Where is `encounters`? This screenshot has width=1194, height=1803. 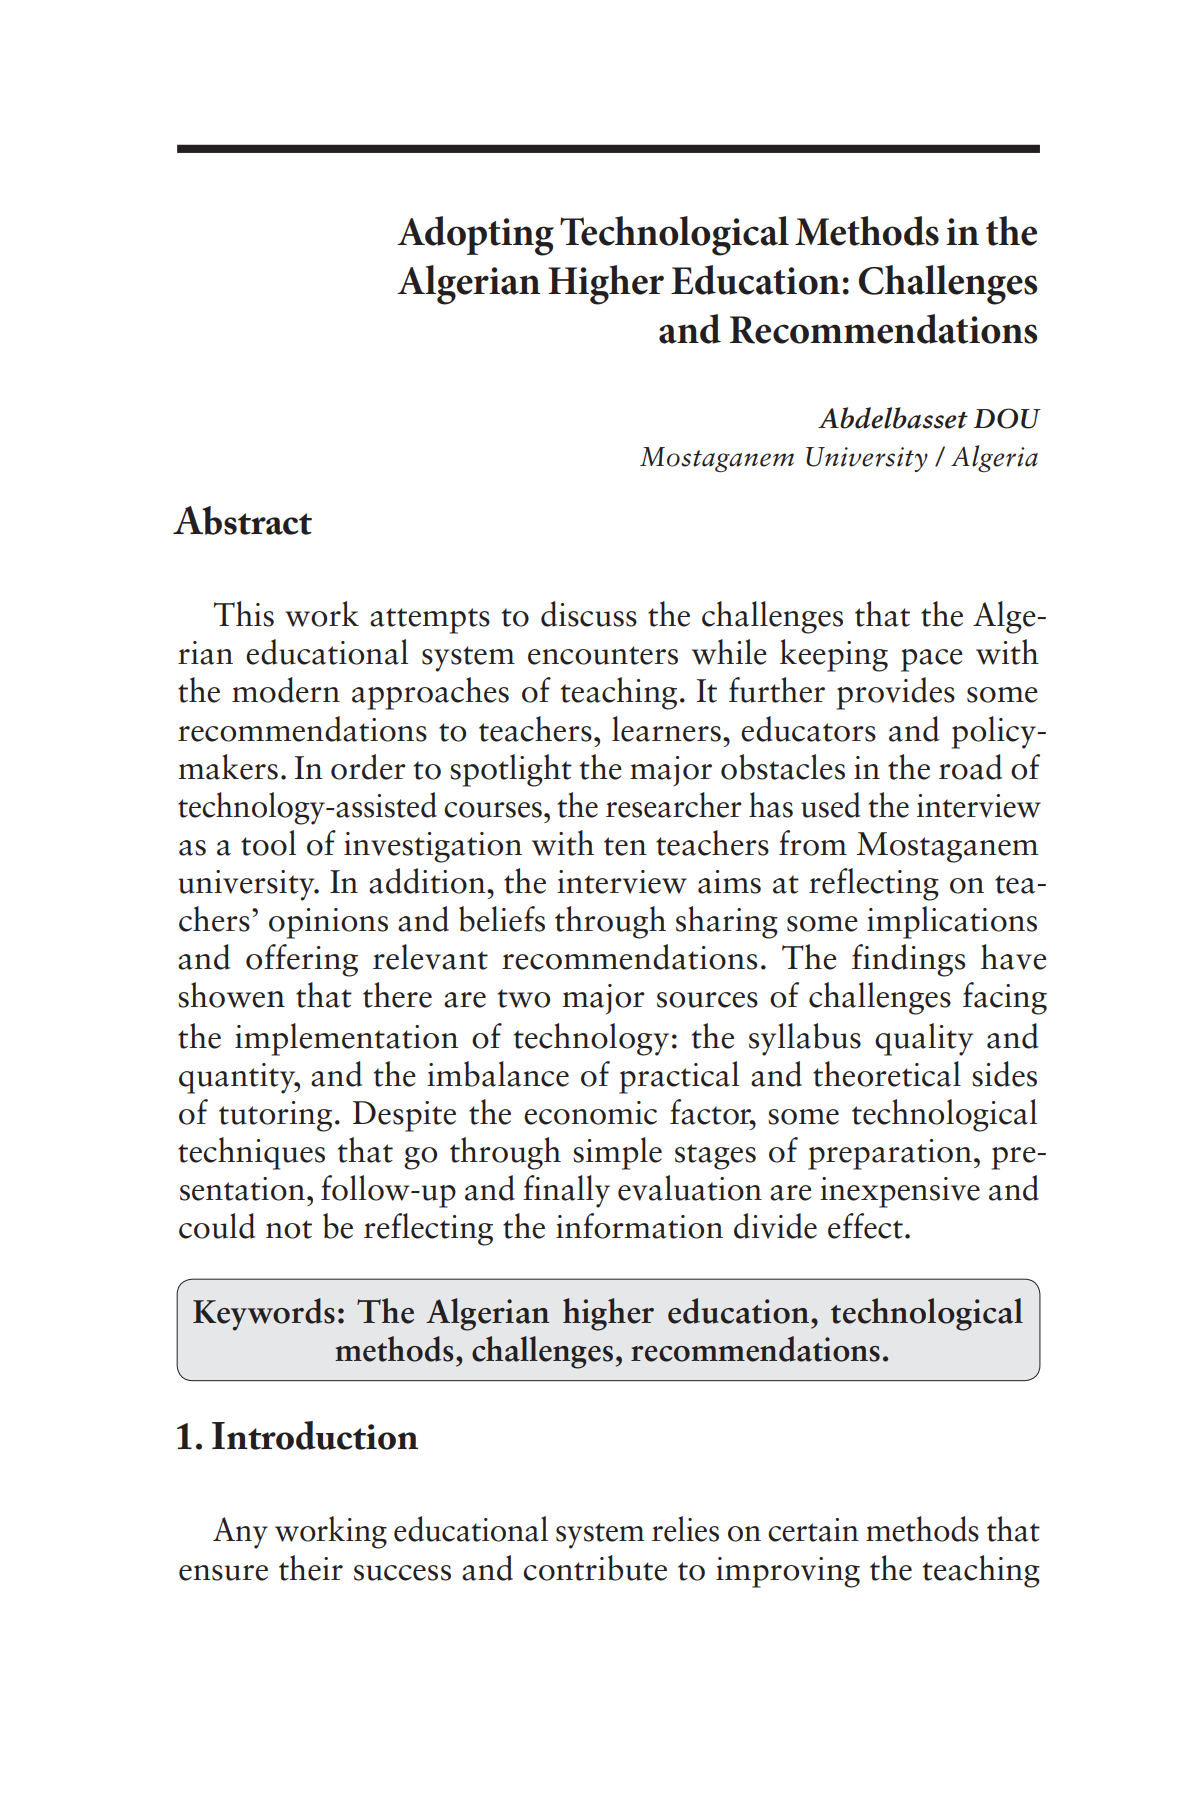
encounters is located at coordinates (603, 655).
